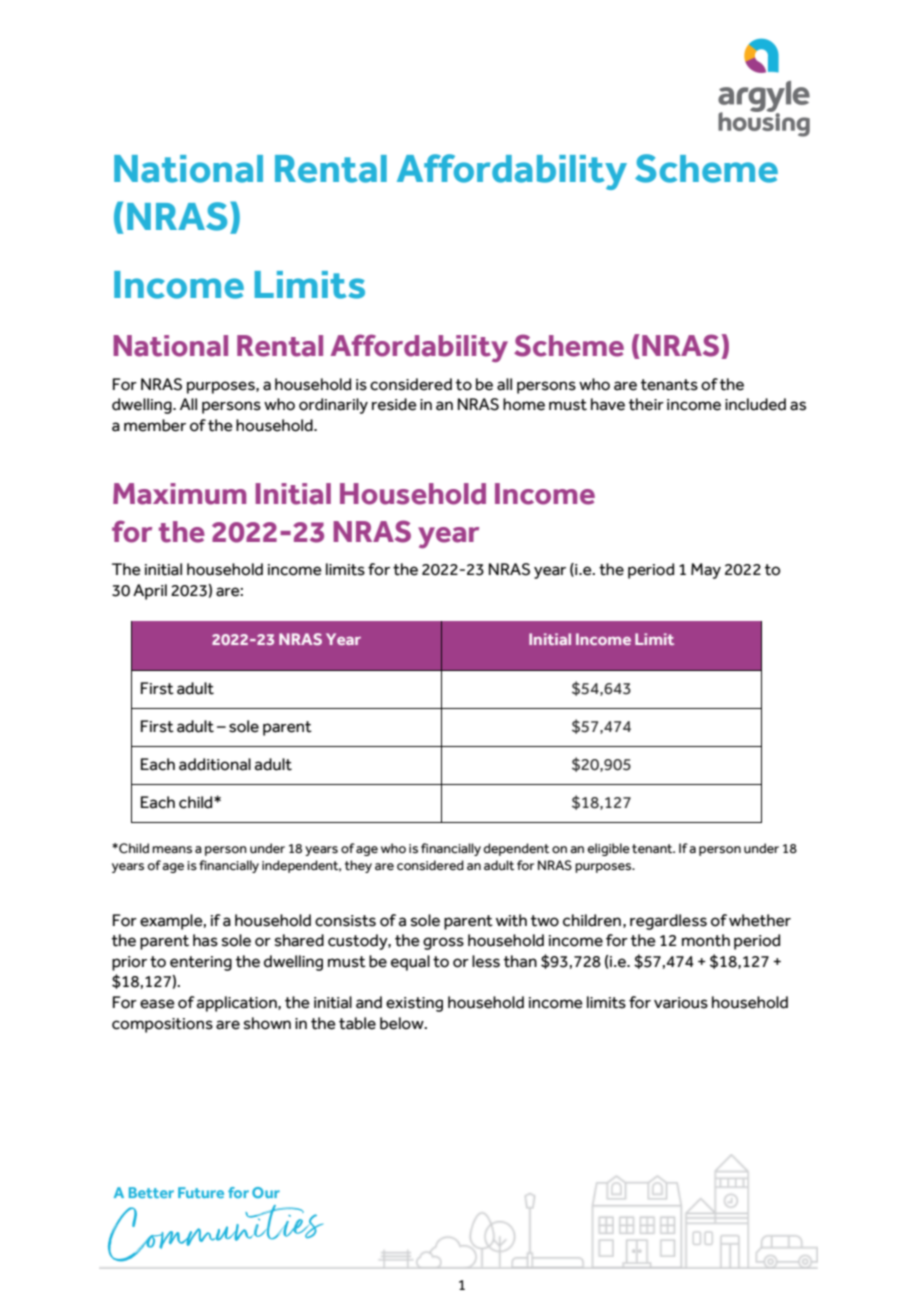 The height and width of the document is (1308, 924). Describe the element at coordinates (681, 1003) in the document. I see `various` at that location.
